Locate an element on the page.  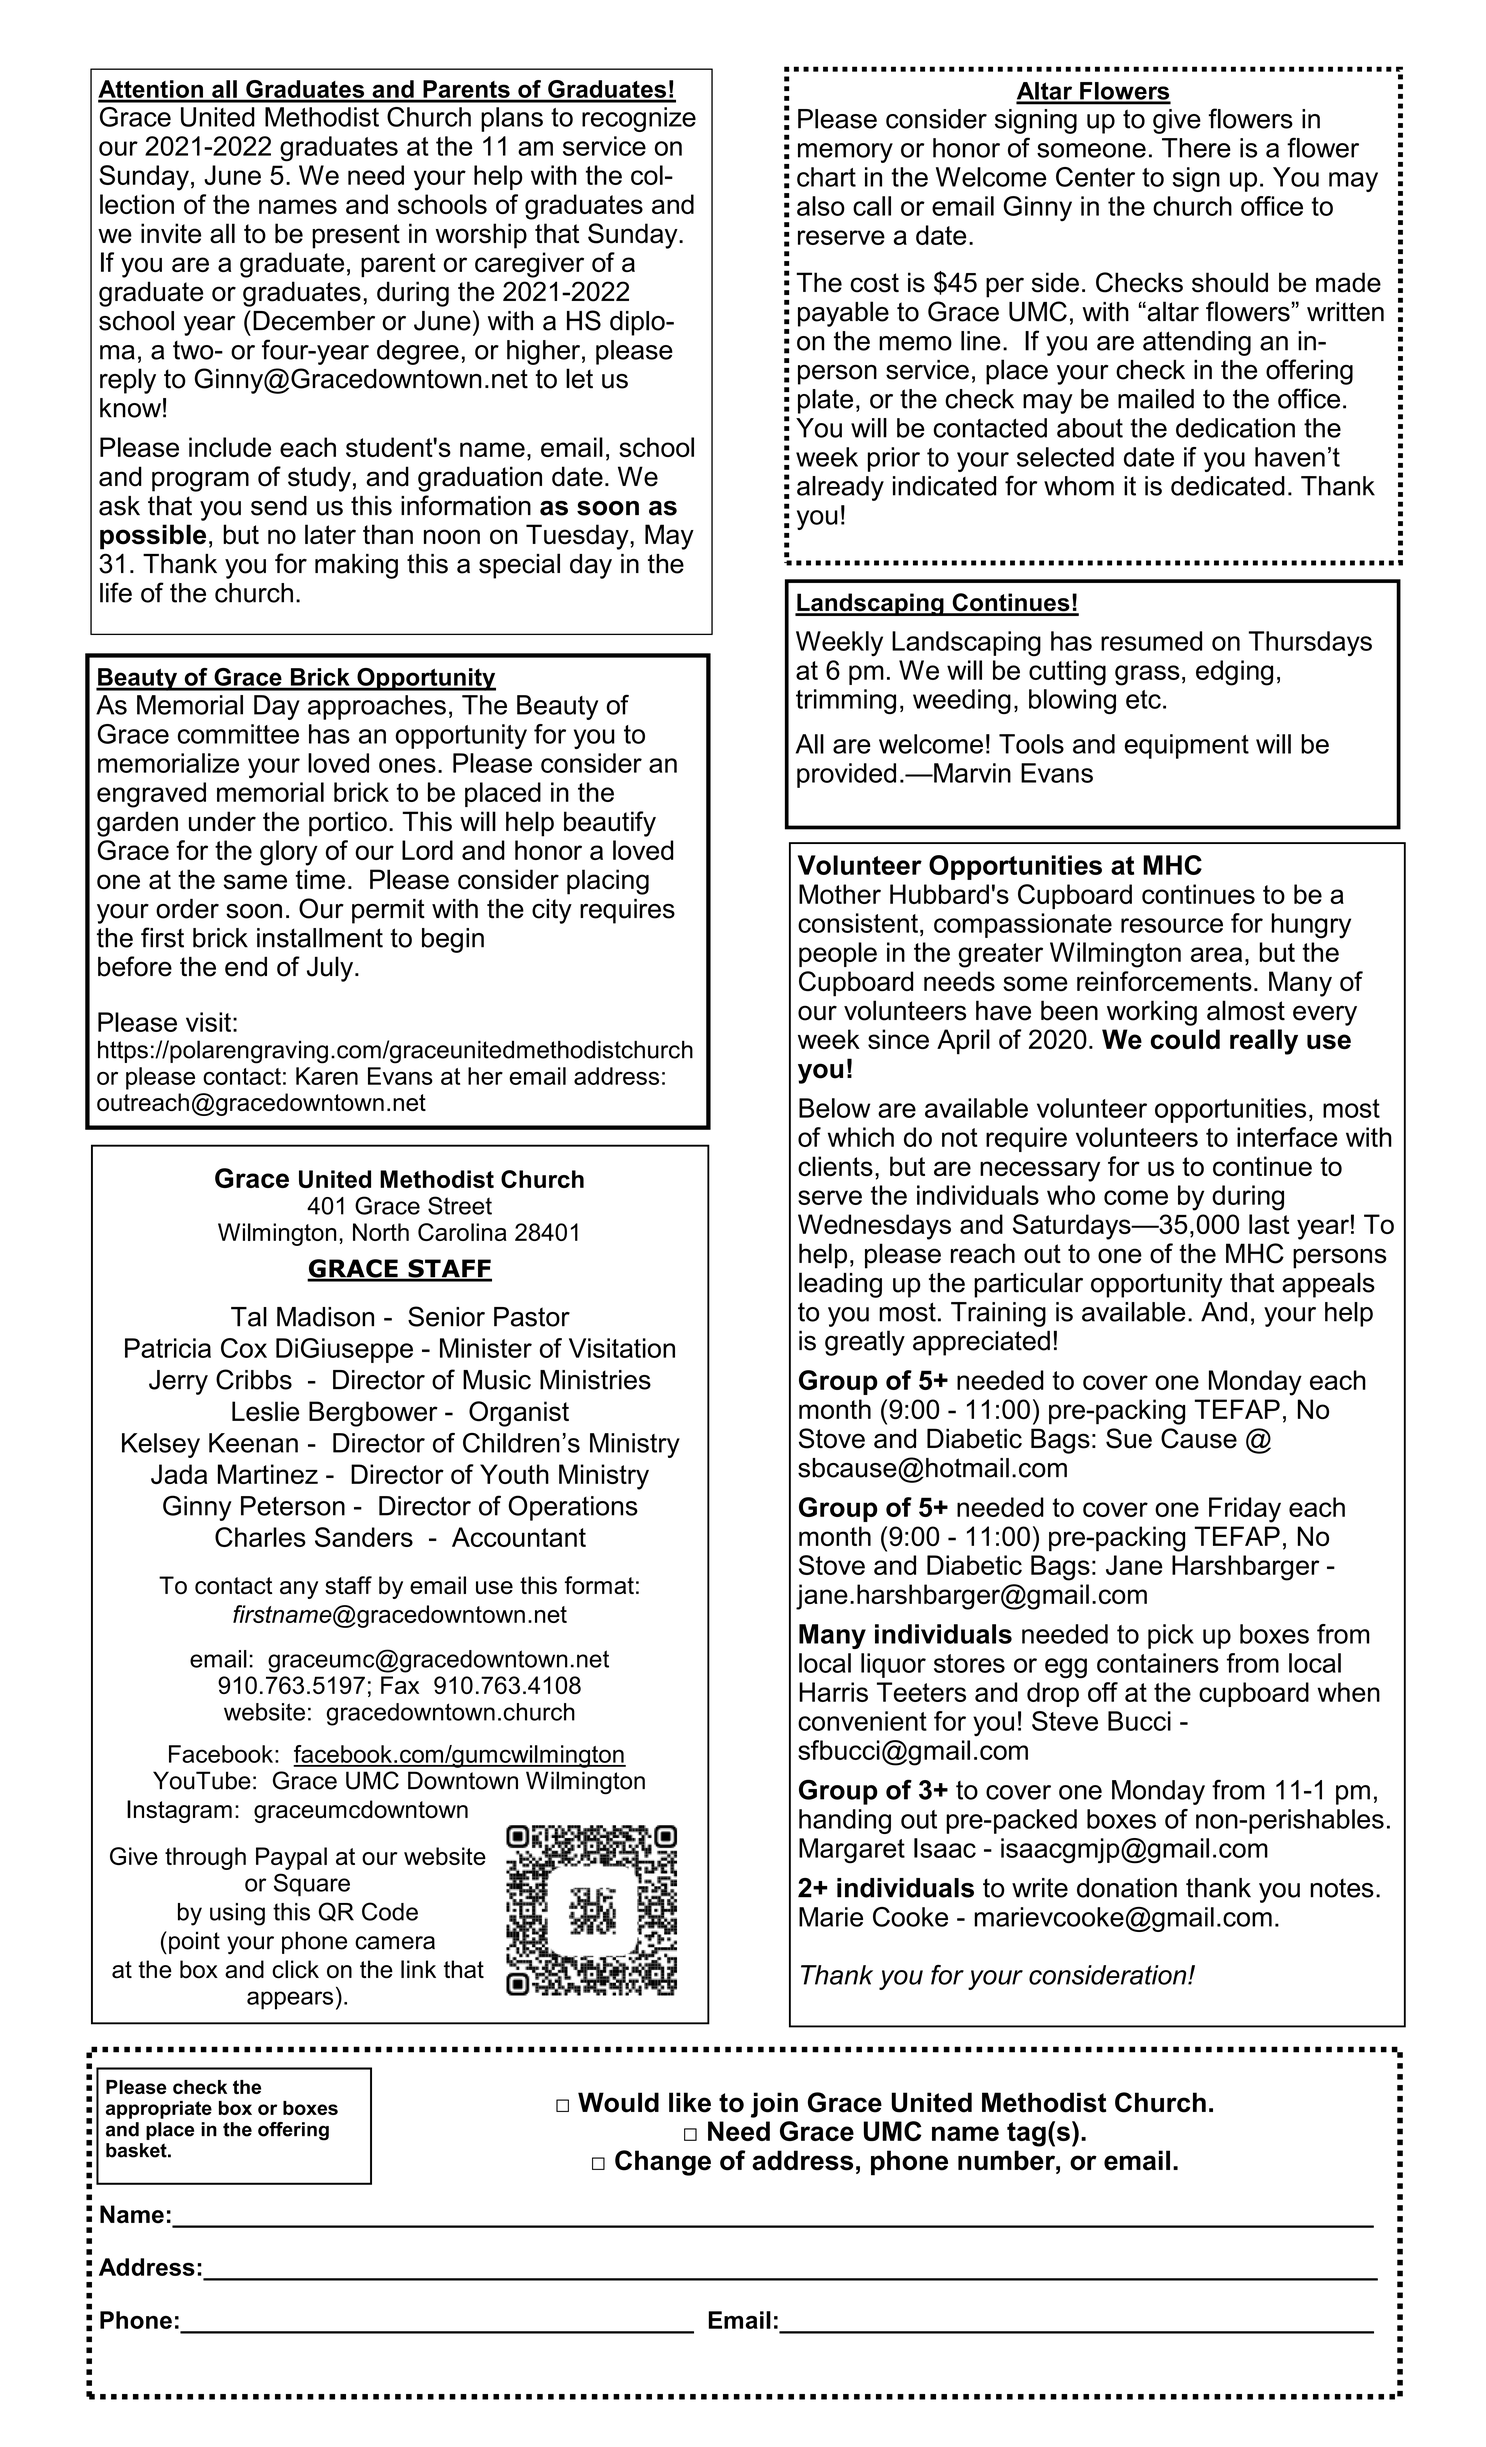
There is located at coordinates (1196, 148).
